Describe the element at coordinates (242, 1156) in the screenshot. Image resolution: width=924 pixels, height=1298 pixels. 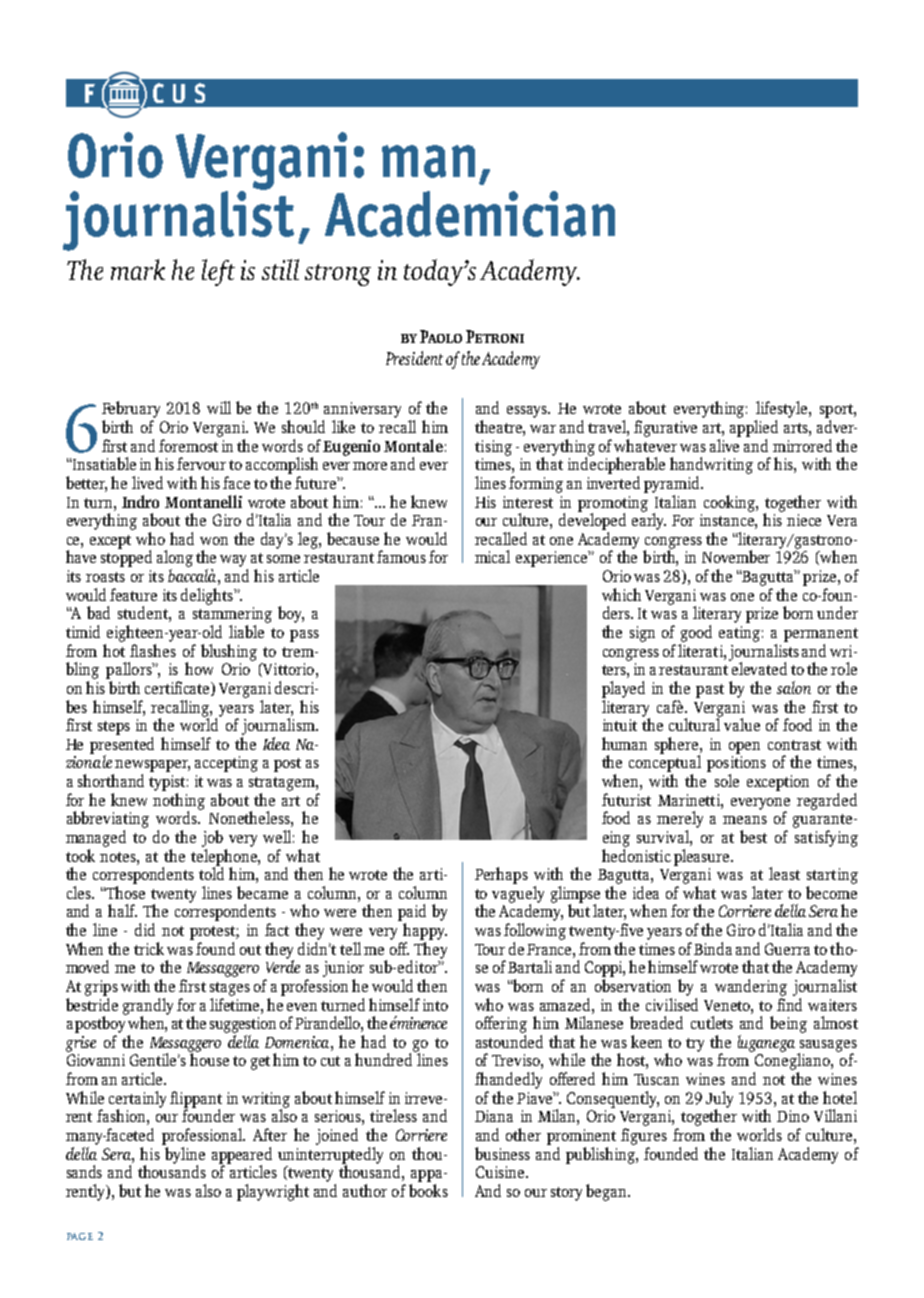
I see `appeared` at that location.
